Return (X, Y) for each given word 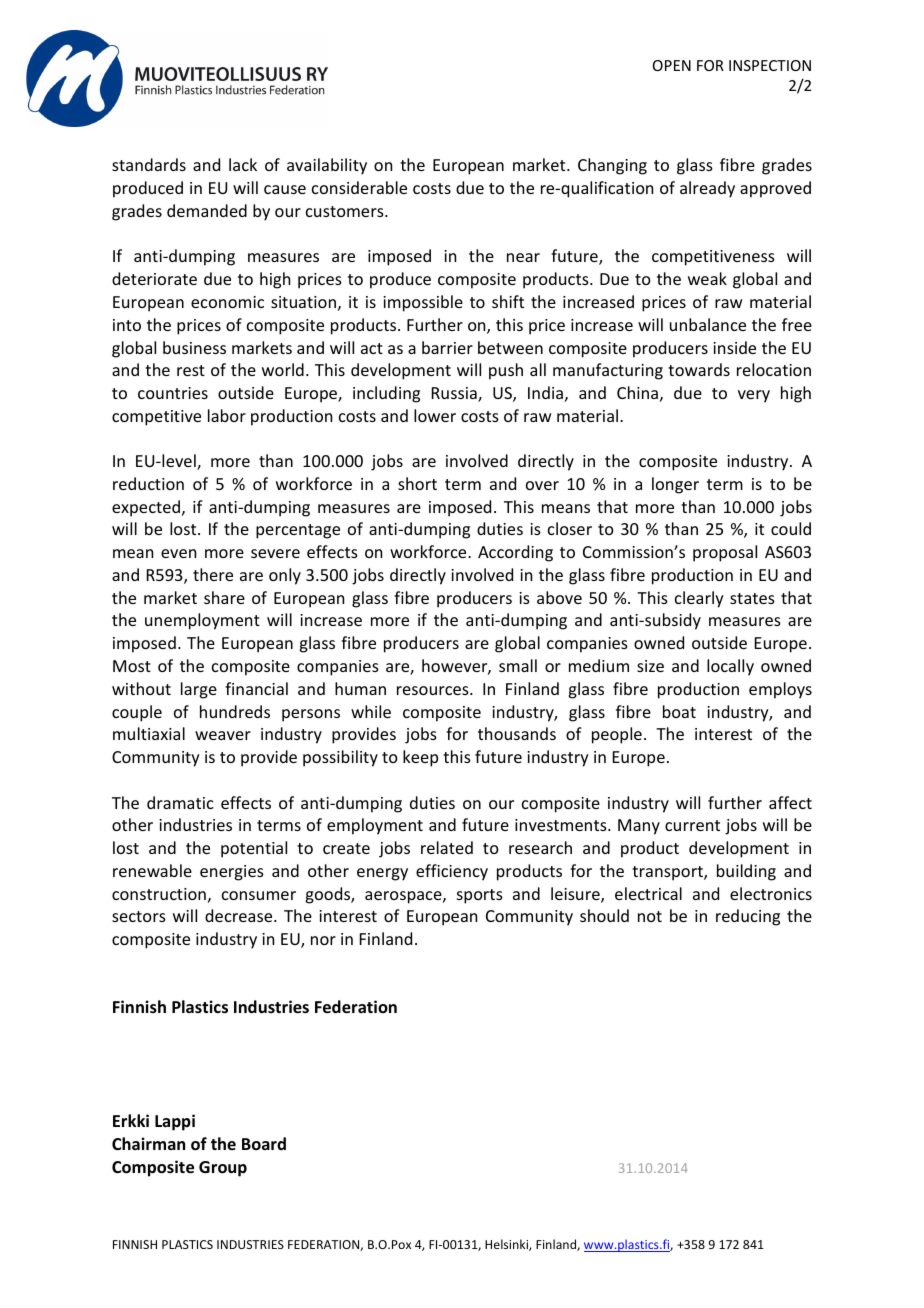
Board (264, 1143)
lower (435, 415)
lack (243, 164)
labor (227, 415)
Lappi (175, 1122)
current (692, 825)
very (754, 396)
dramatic (180, 802)
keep (420, 758)
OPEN (672, 65)
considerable (359, 187)
